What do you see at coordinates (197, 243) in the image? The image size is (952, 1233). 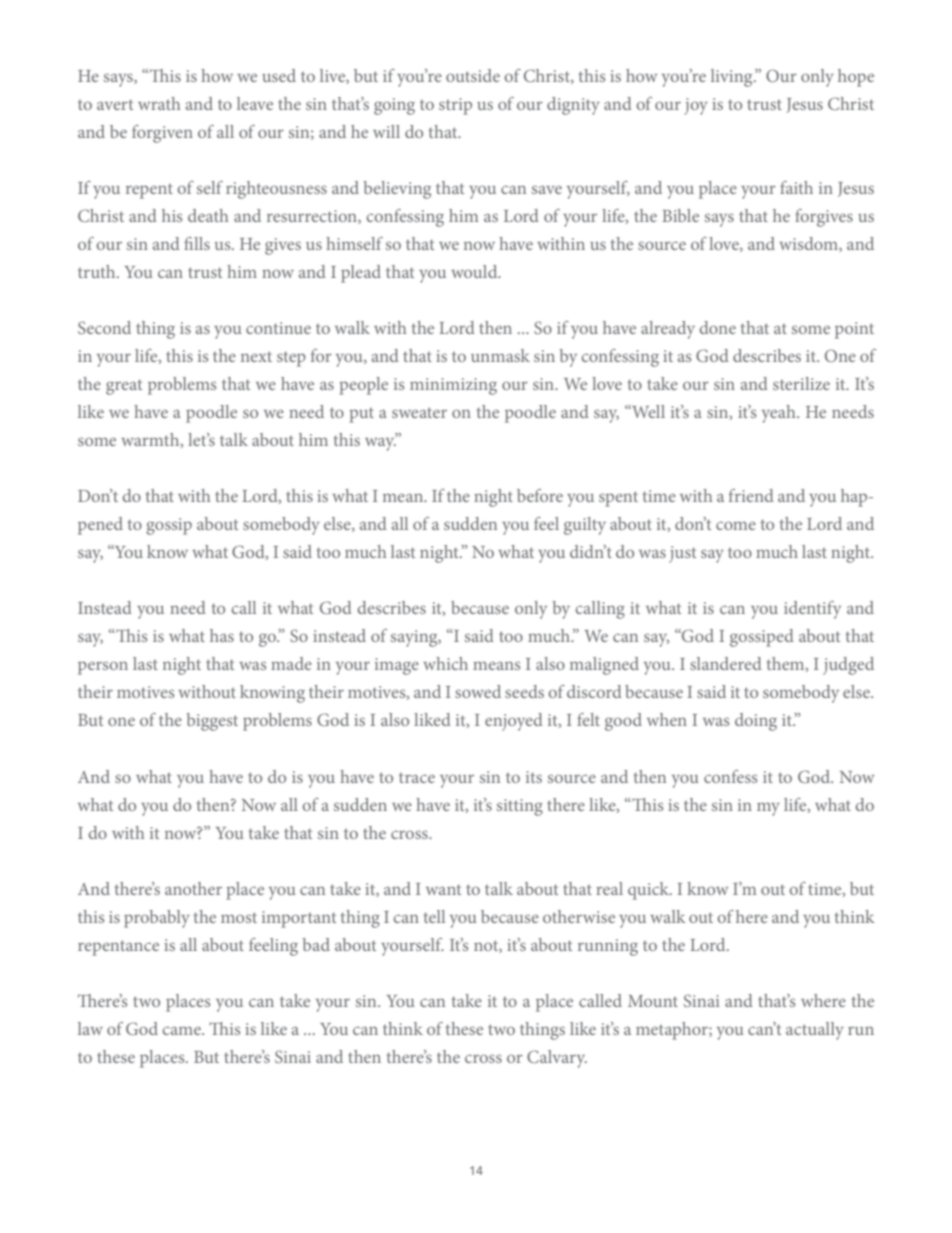 I see `fills` at bounding box center [197, 243].
